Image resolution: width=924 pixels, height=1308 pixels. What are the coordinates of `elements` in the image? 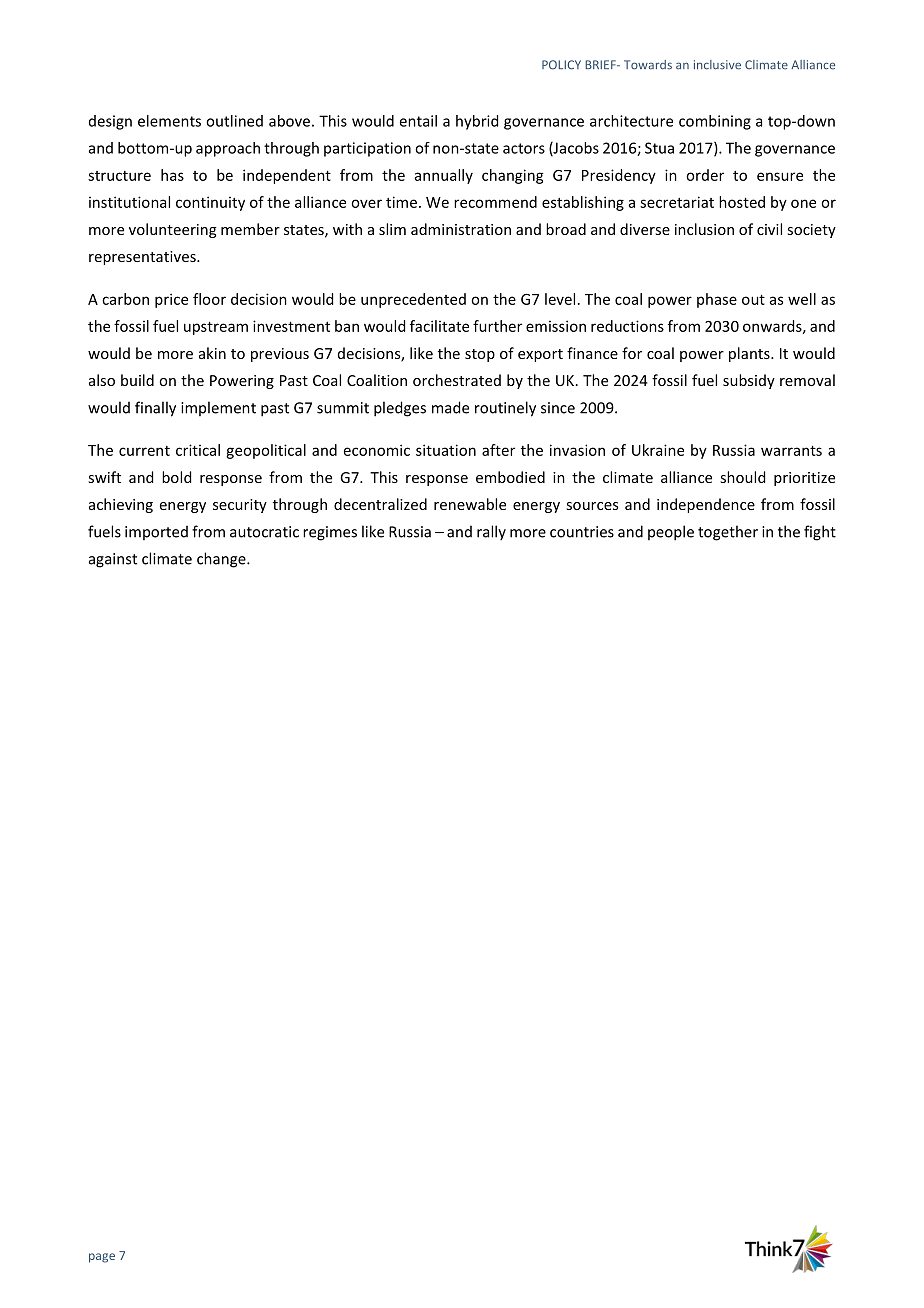 It's located at (169, 121).
